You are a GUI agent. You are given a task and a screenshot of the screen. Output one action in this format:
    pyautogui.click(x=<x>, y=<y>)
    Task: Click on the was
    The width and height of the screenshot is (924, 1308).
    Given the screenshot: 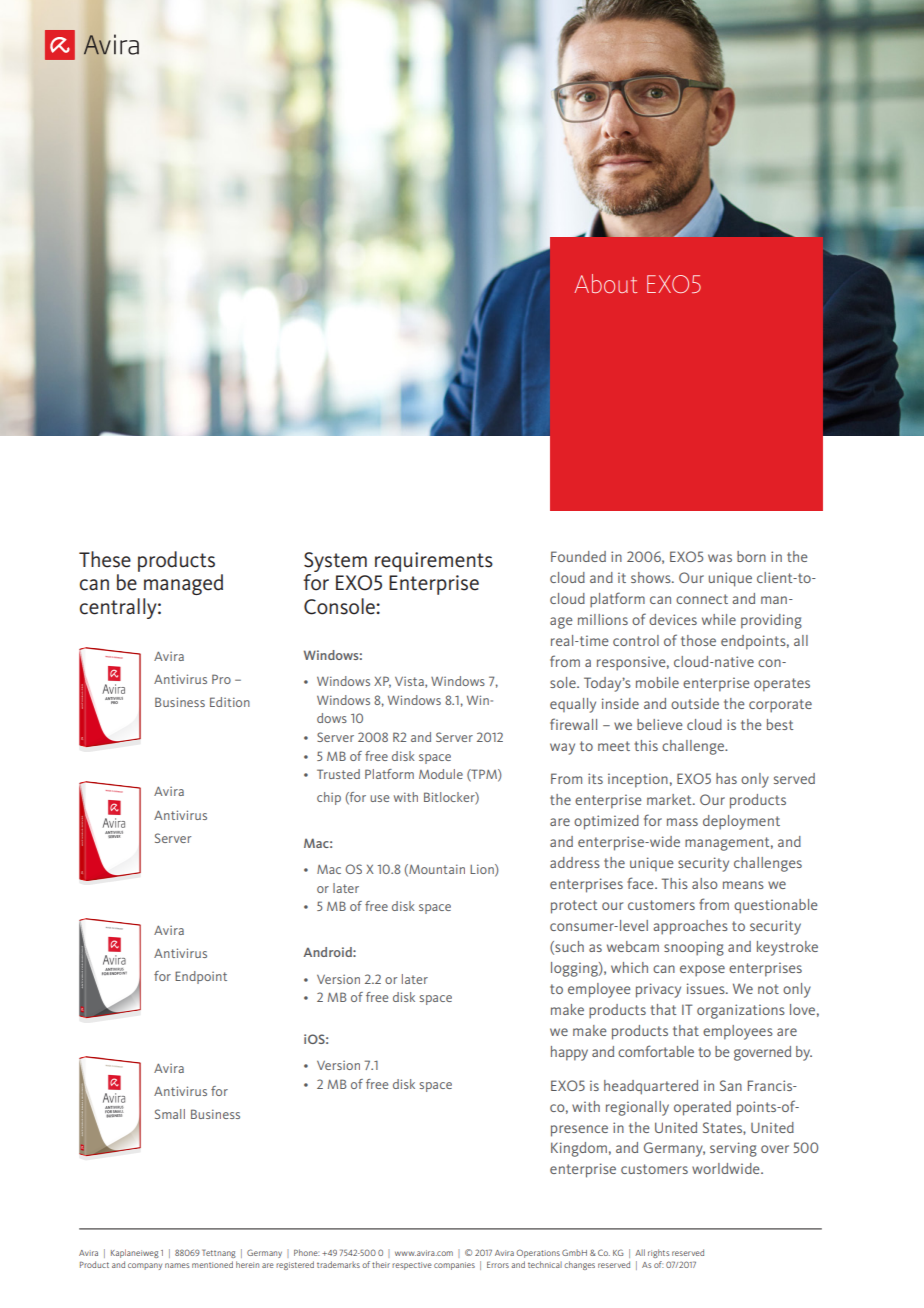 What is the action you would take?
    pyautogui.click(x=720, y=558)
